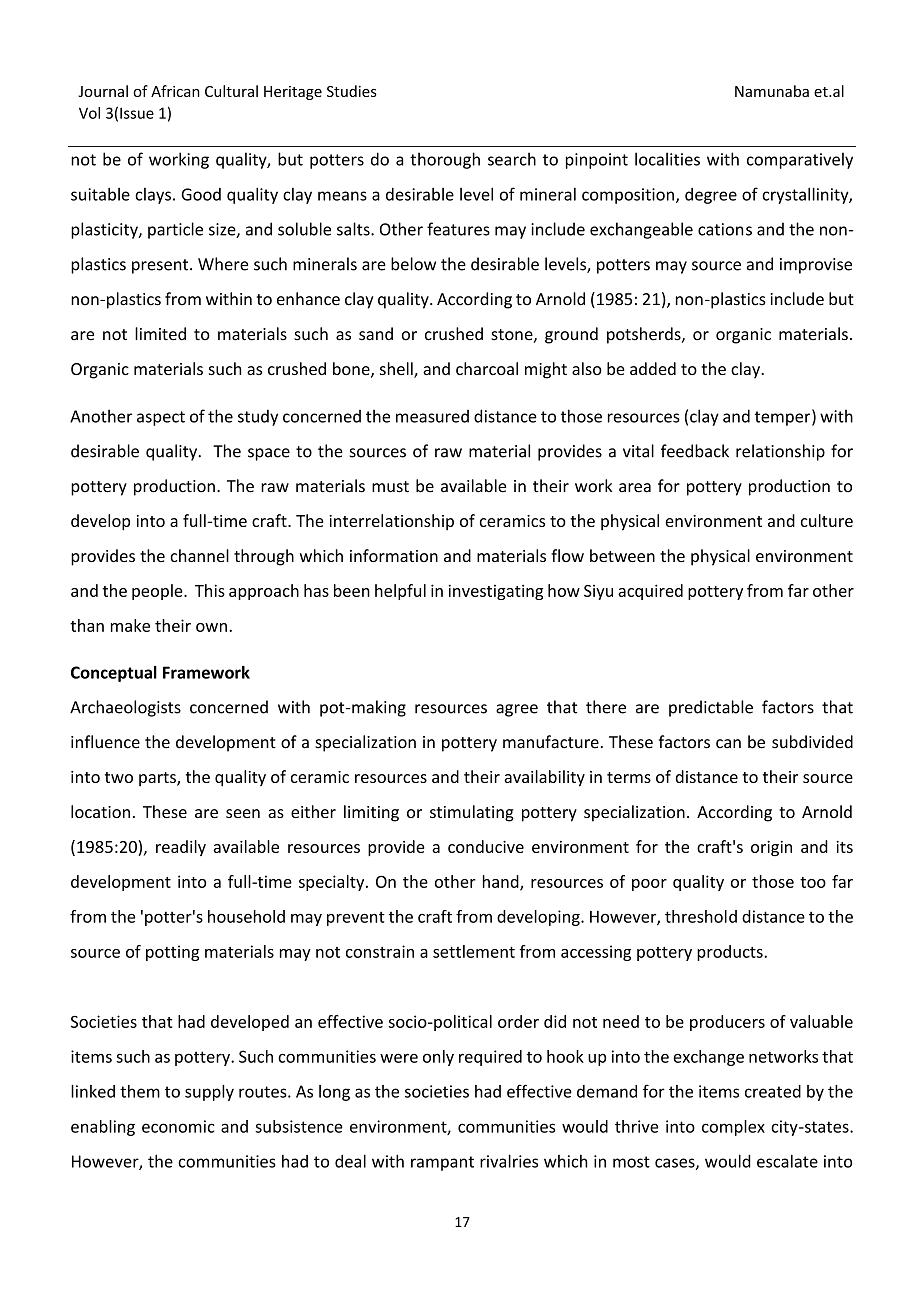 The height and width of the screenshot is (1308, 924). I want to click on own, so click(211, 627).
